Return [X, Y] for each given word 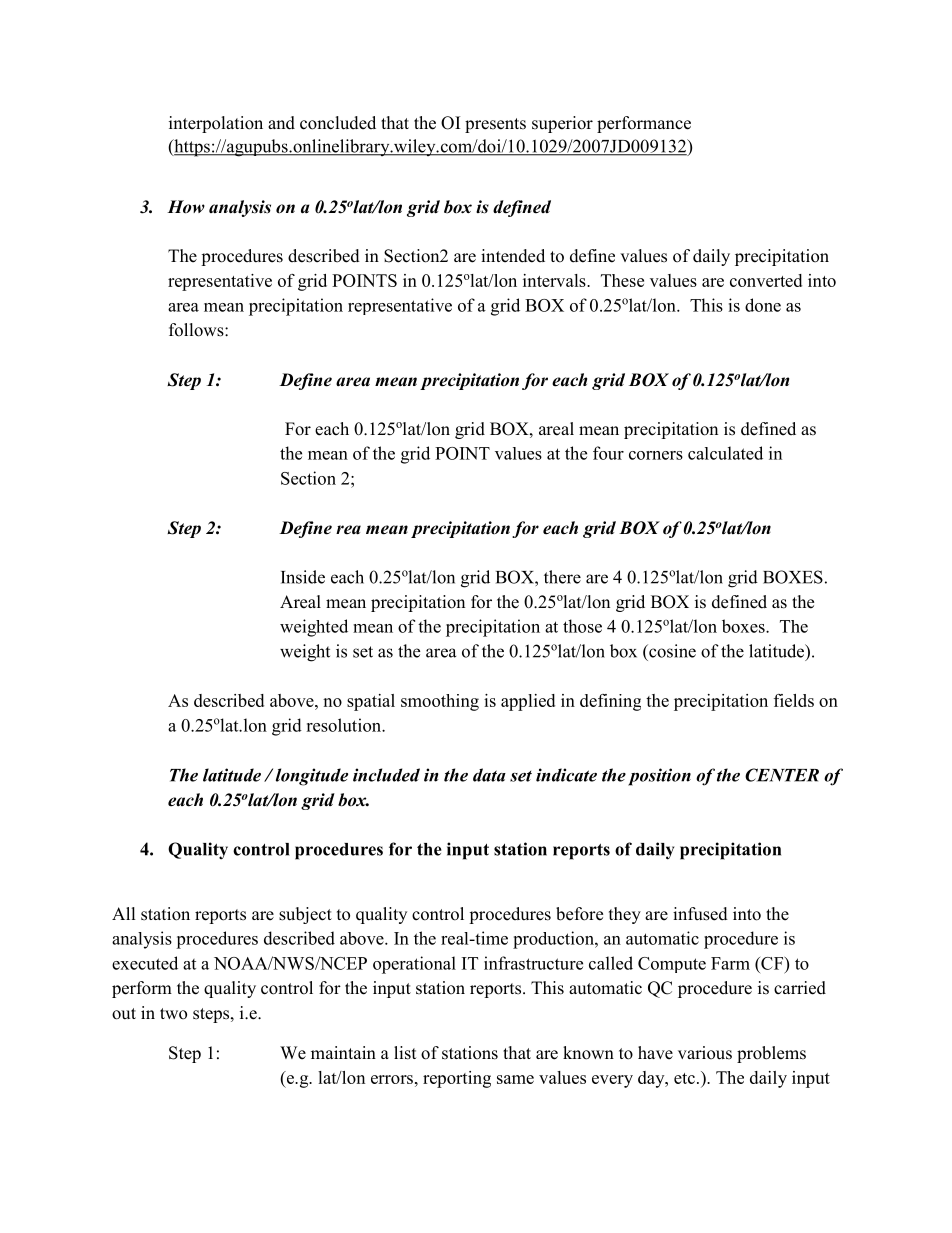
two [173, 1014]
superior [562, 124]
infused [700, 914]
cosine [671, 651]
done [763, 305]
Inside [303, 577]
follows [197, 330]
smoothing [440, 702]
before [579, 914]
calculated [725, 453]
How [186, 207]
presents [495, 125]
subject [305, 915]
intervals [555, 280]
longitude [312, 777]
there [562, 577]
